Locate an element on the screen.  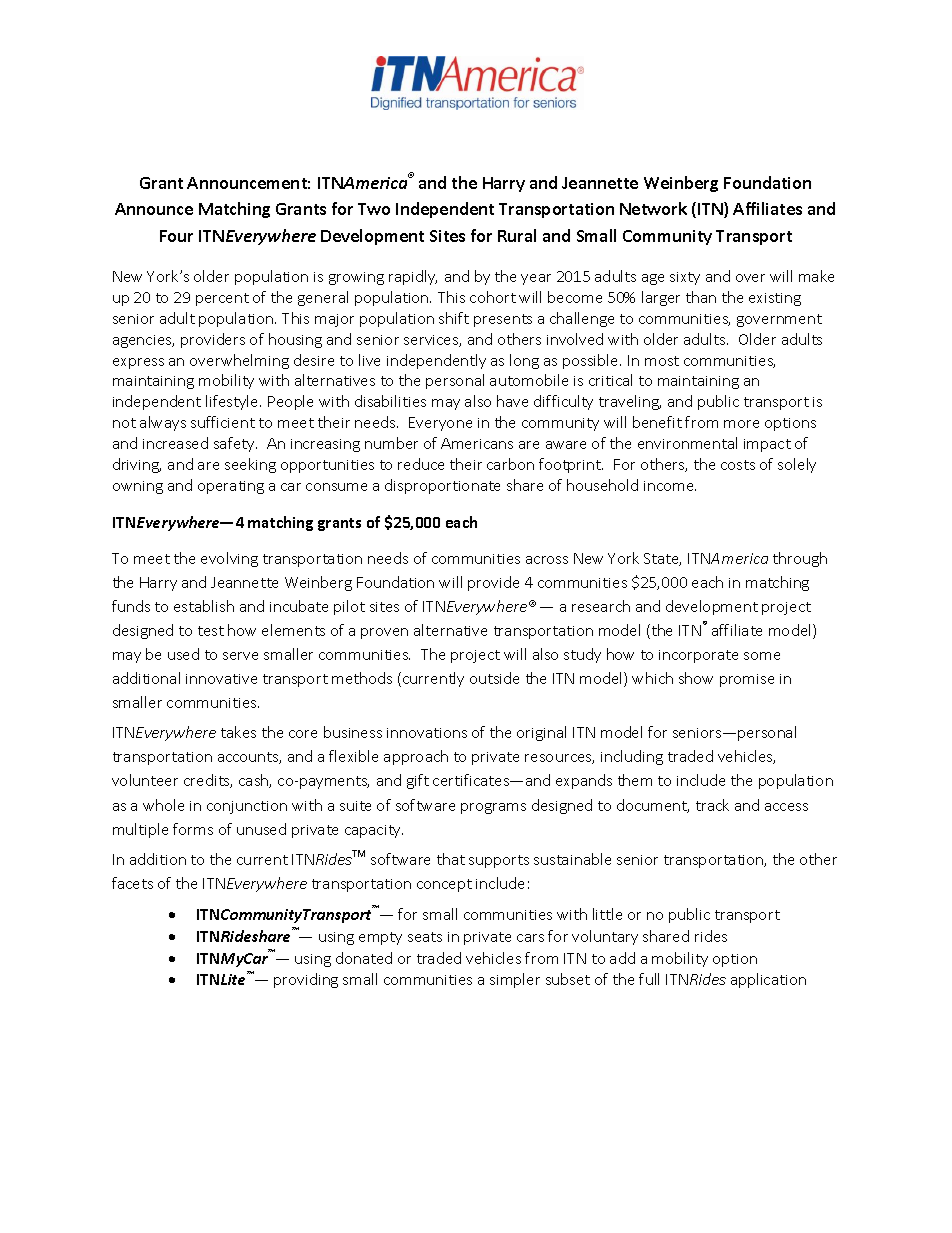
seats is located at coordinates (425, 937).
